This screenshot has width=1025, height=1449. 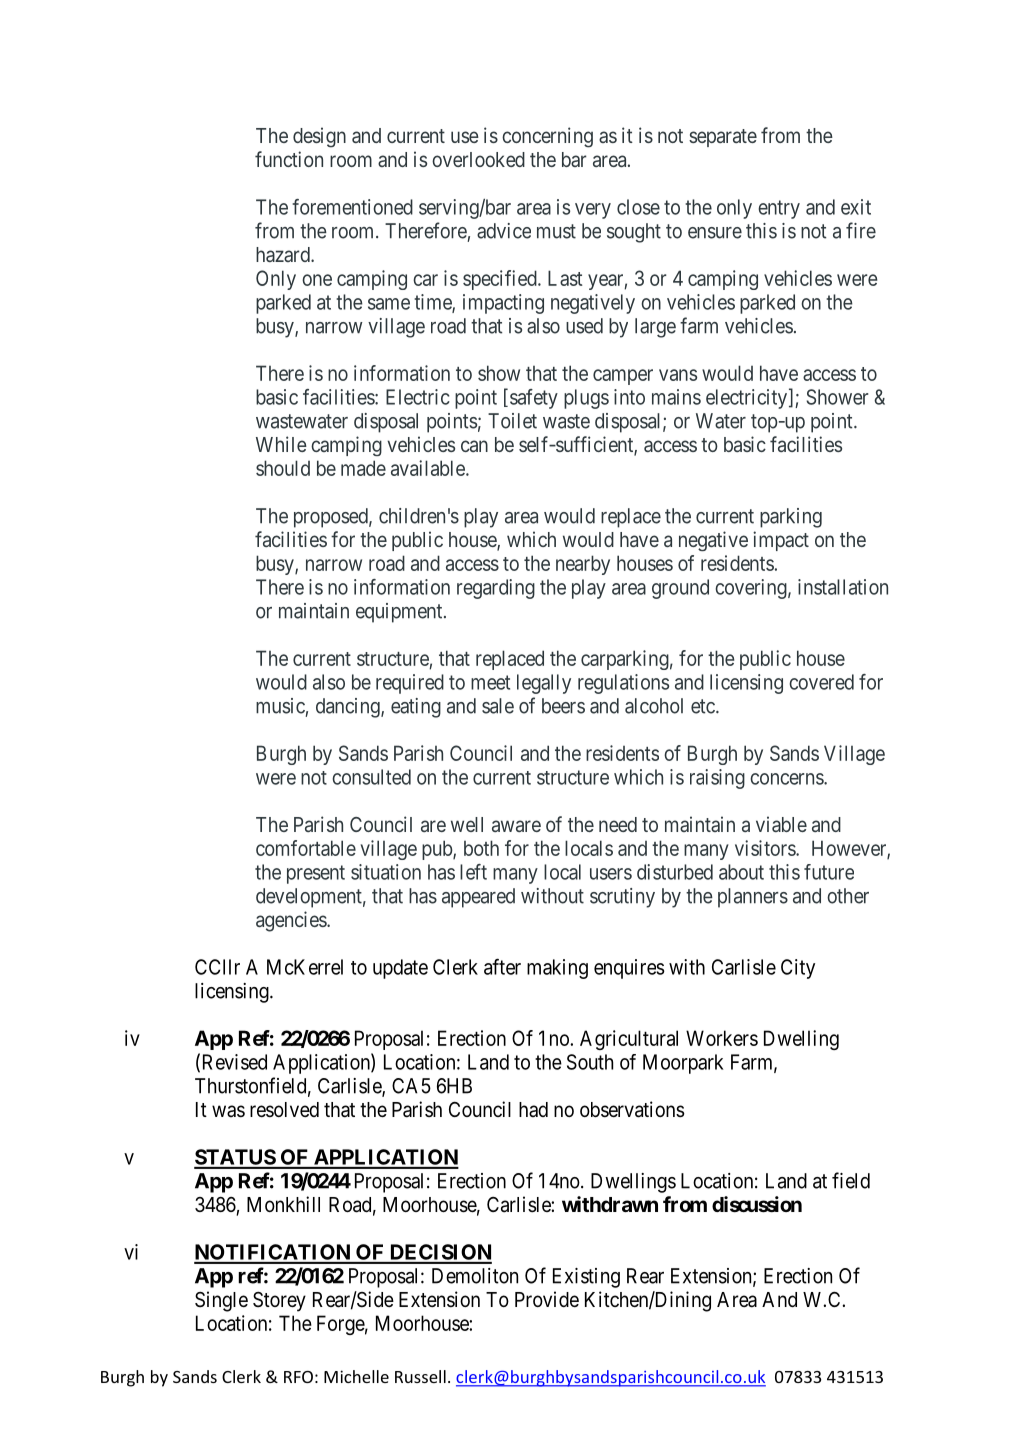 I want to click on present, so click(x=316, y=874).
